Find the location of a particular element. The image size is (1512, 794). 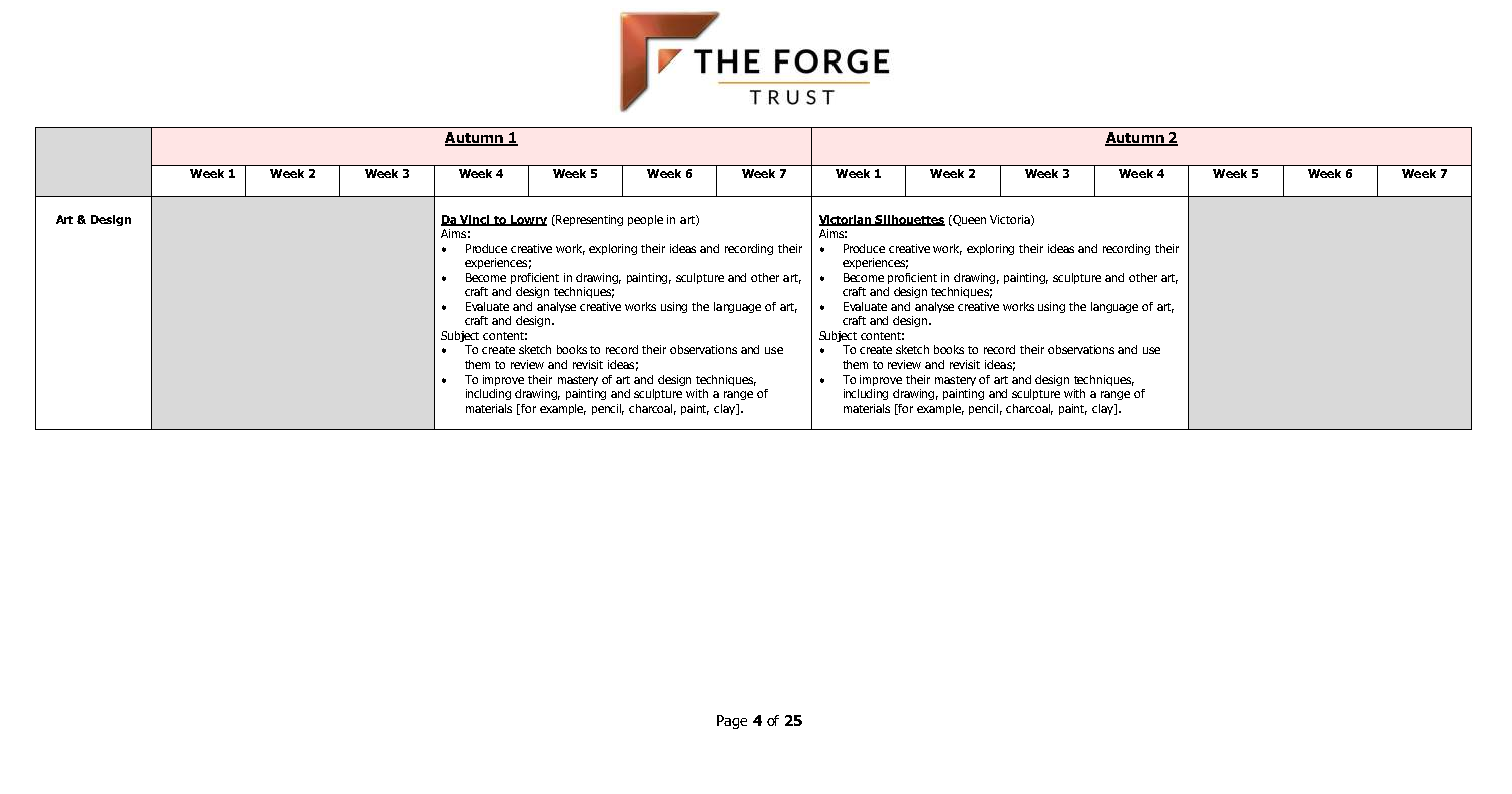

Page is located at coordinates (732, 722).
